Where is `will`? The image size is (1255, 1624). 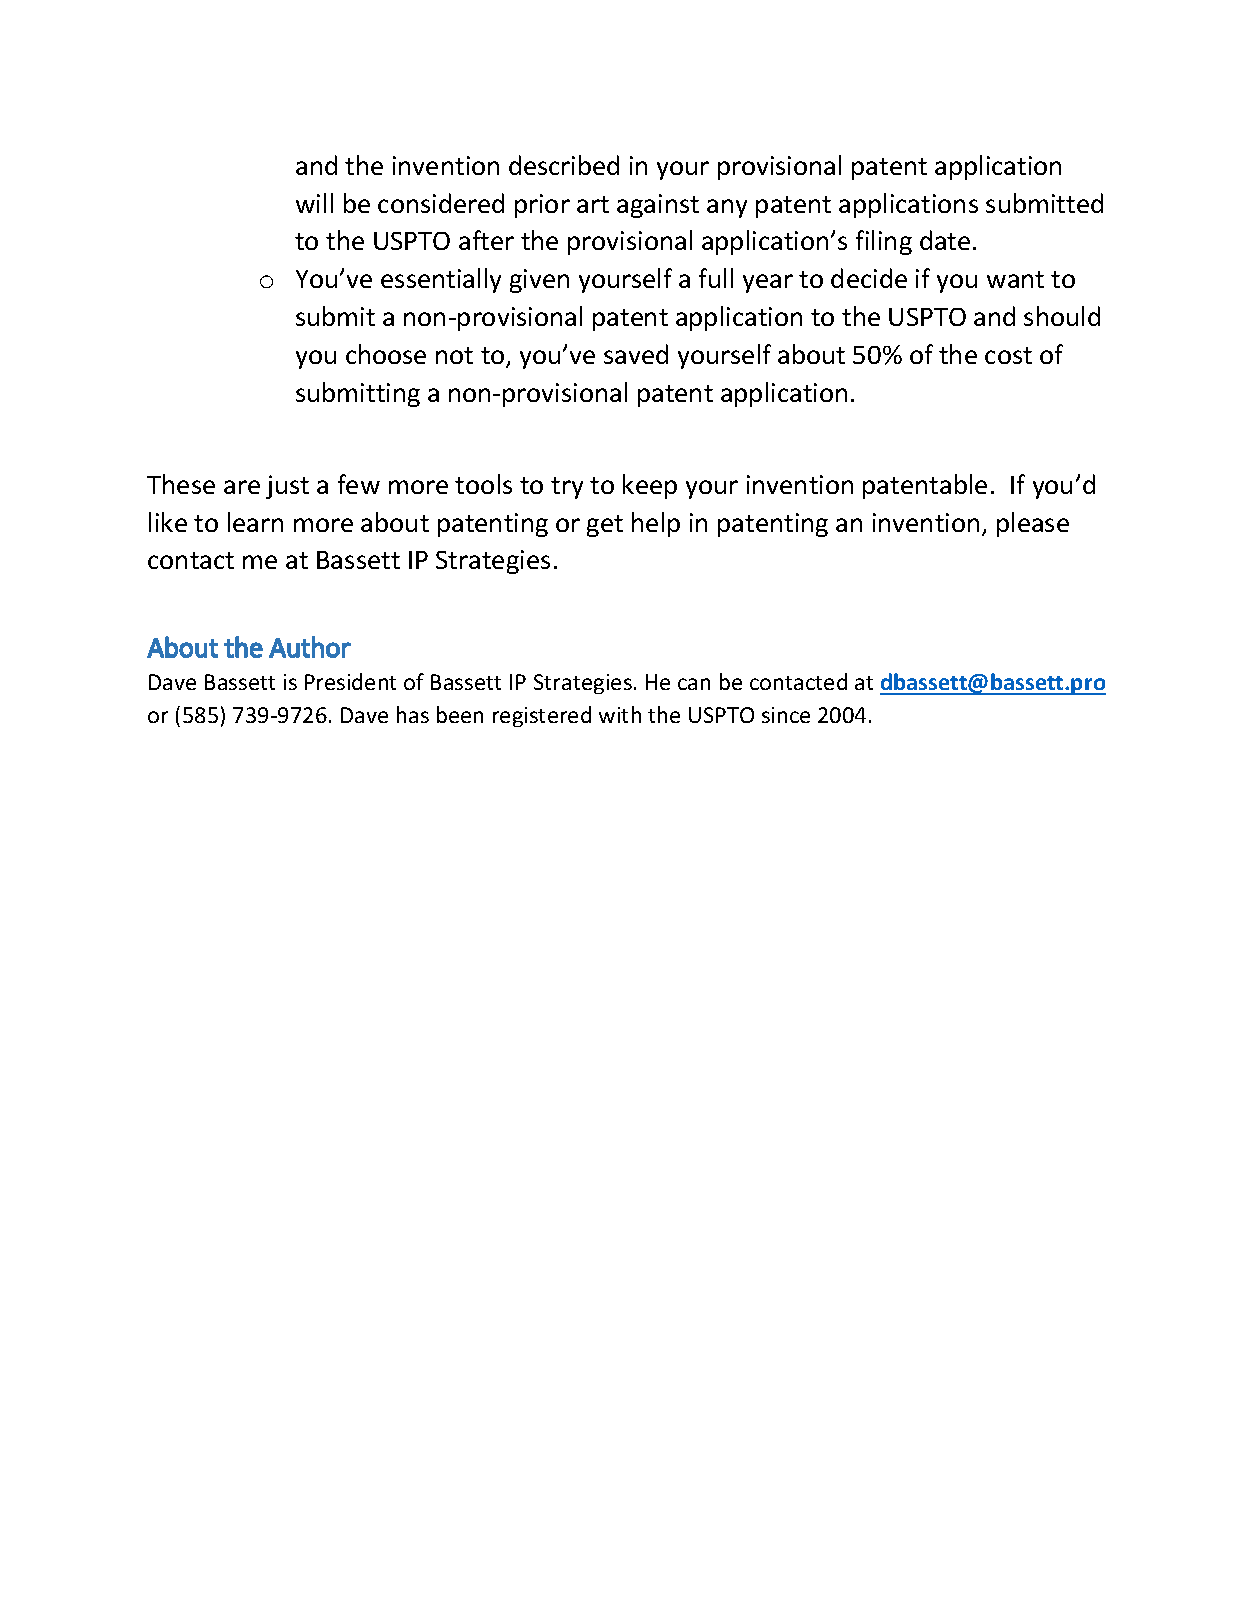 will is located at coordinates (314, 203).
